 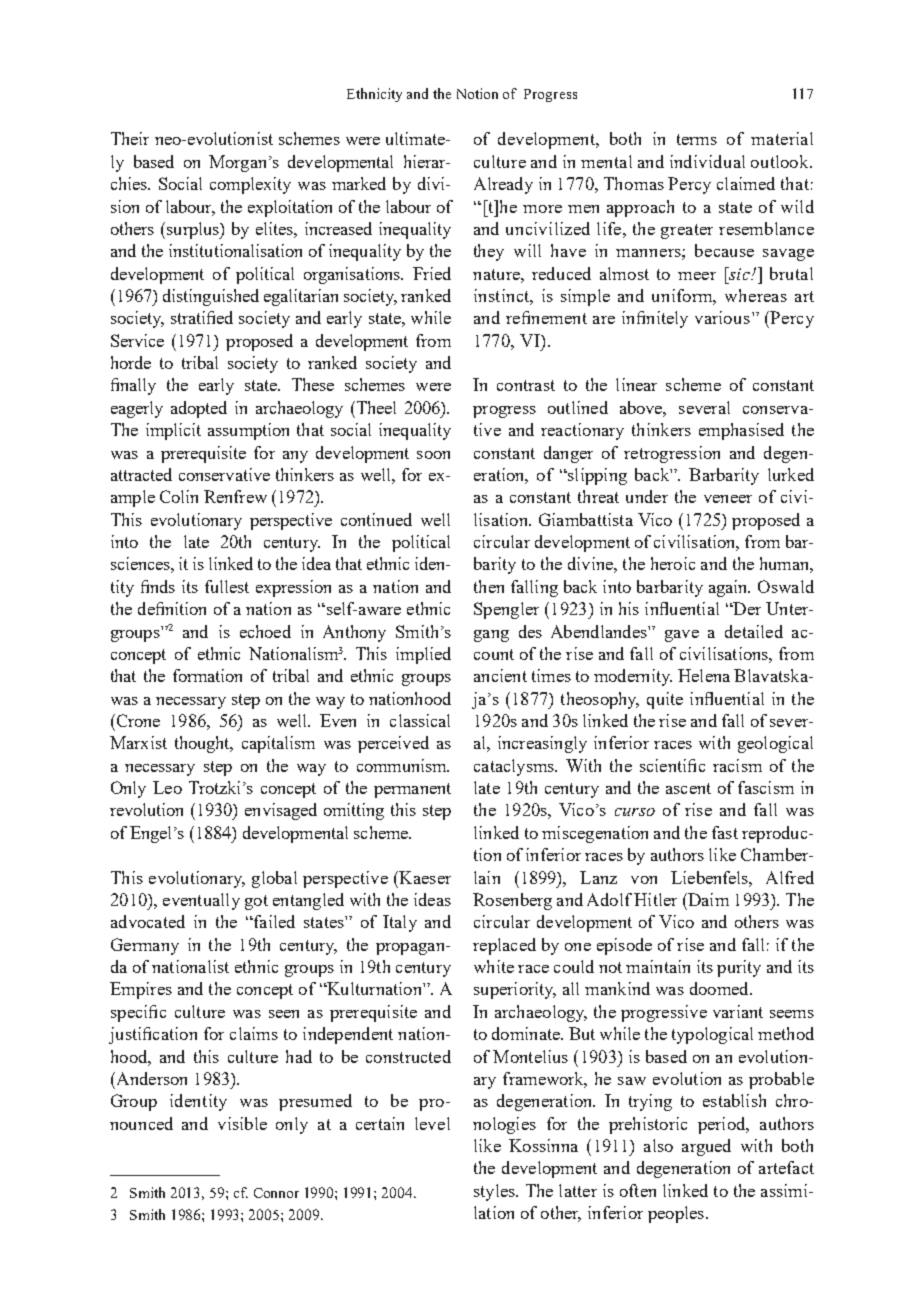 What do you see at coordinates (203, 744) in the document?
I see `thought` at bounding box center [203, 744].
